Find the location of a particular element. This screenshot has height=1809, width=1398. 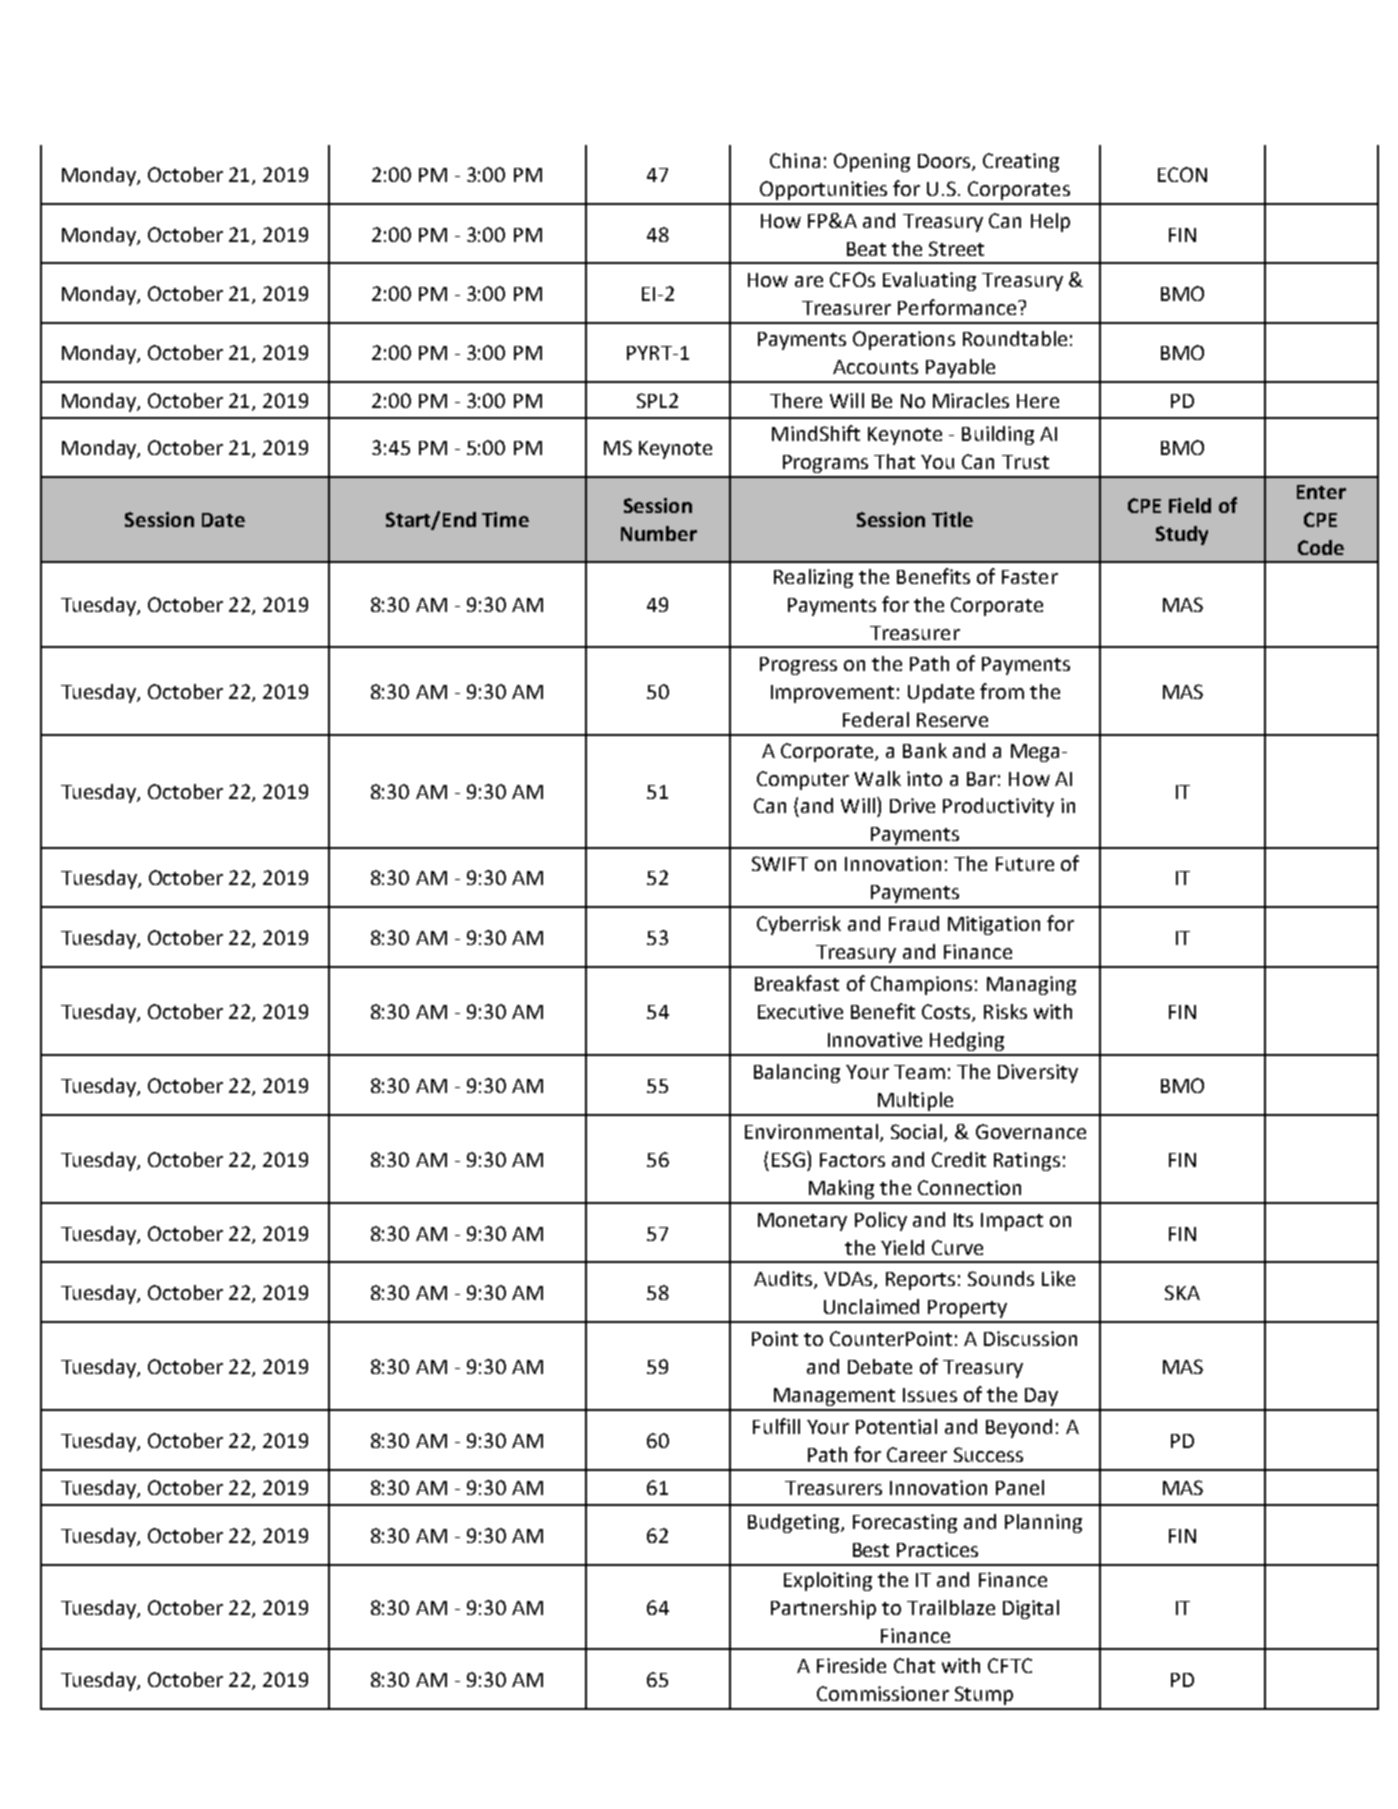

Study is located at coordinates (1182, 535).
